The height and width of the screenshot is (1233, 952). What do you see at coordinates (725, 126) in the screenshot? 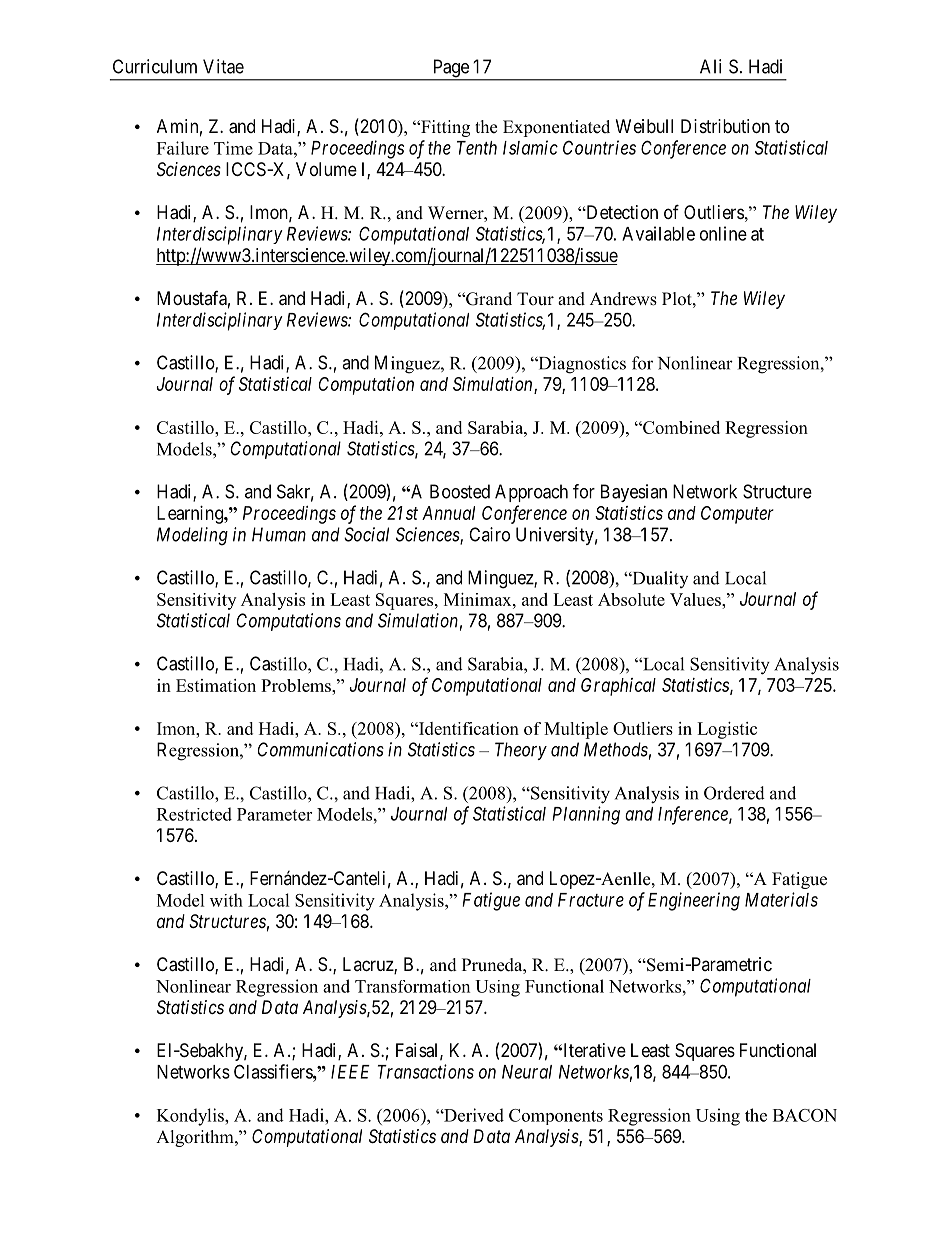
I see `Distribution` at bounding box center [725, 126].
